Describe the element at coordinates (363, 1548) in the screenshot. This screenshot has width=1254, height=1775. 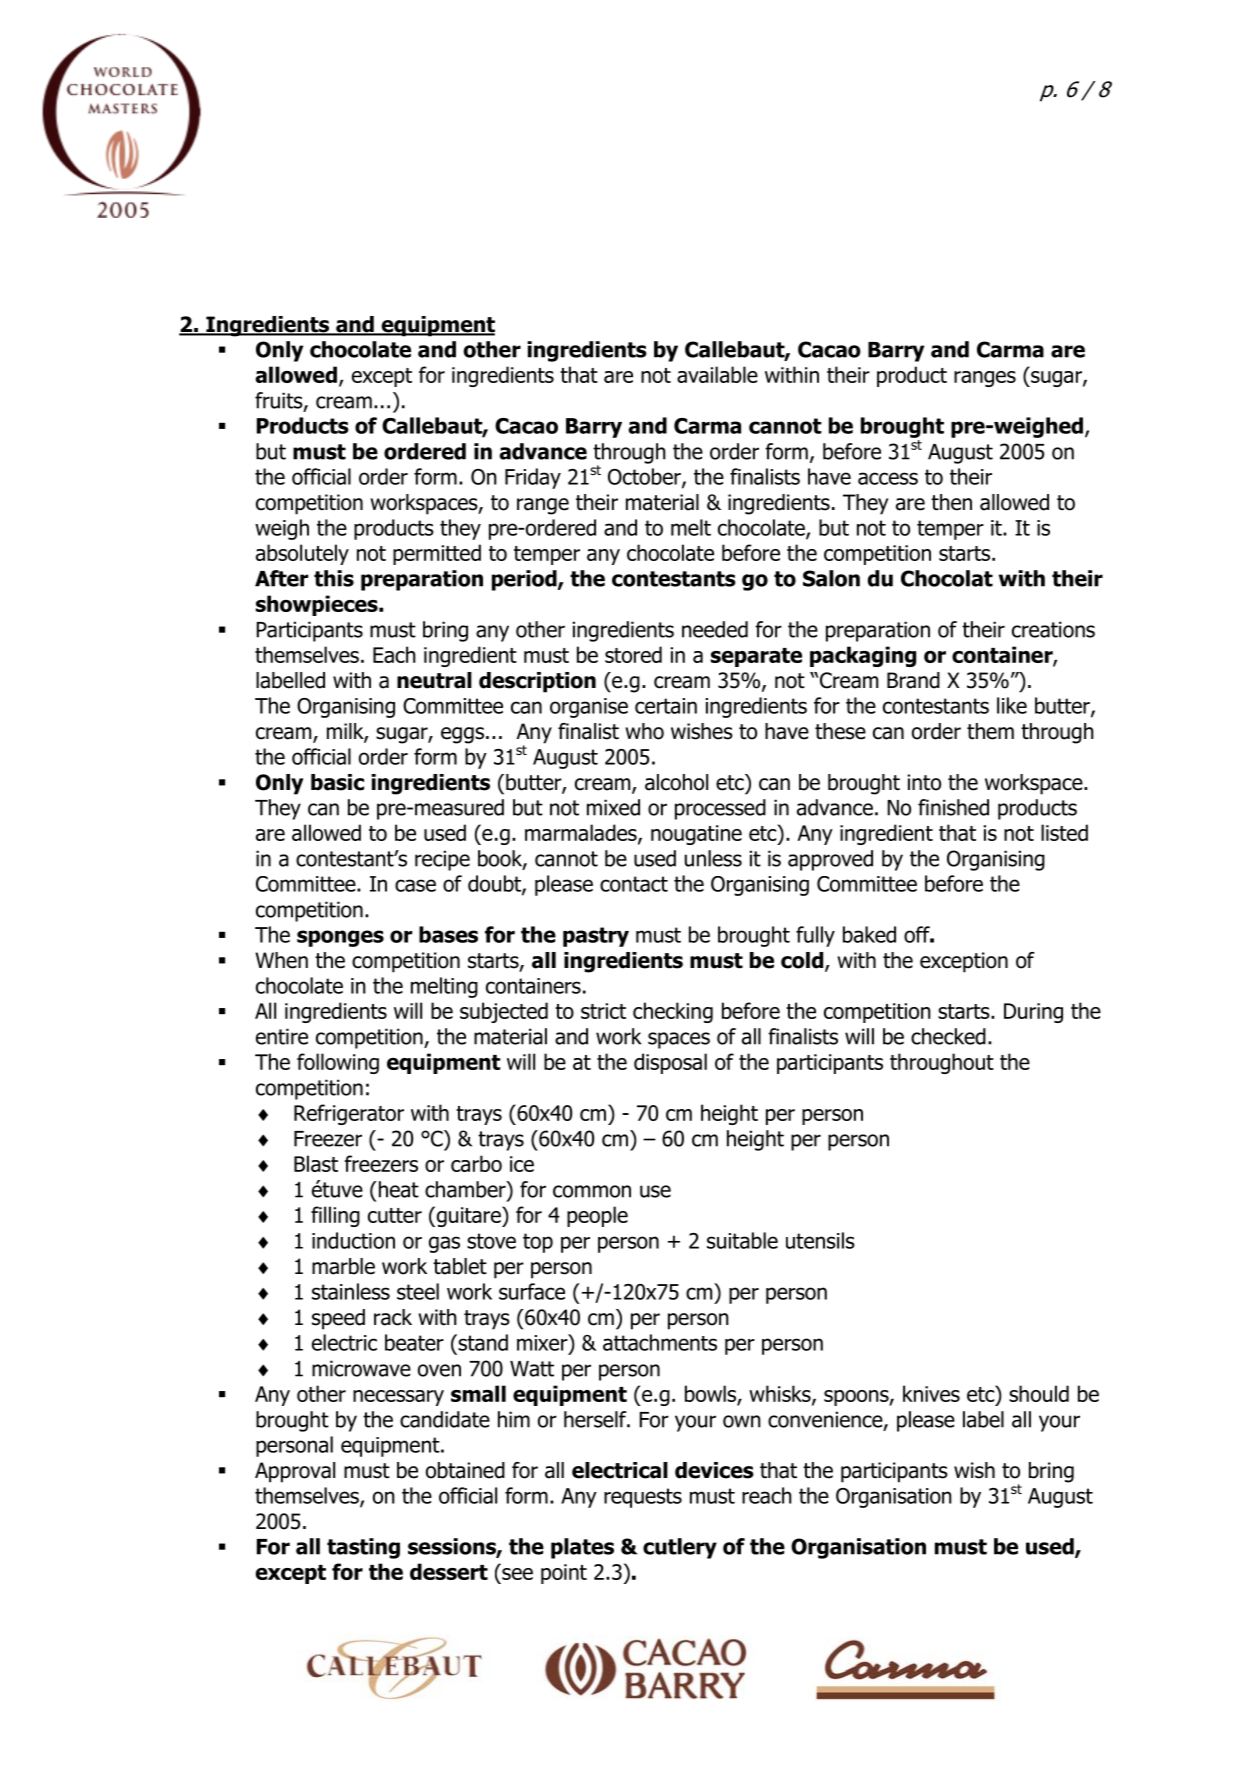
I see `tasting` at that location.
